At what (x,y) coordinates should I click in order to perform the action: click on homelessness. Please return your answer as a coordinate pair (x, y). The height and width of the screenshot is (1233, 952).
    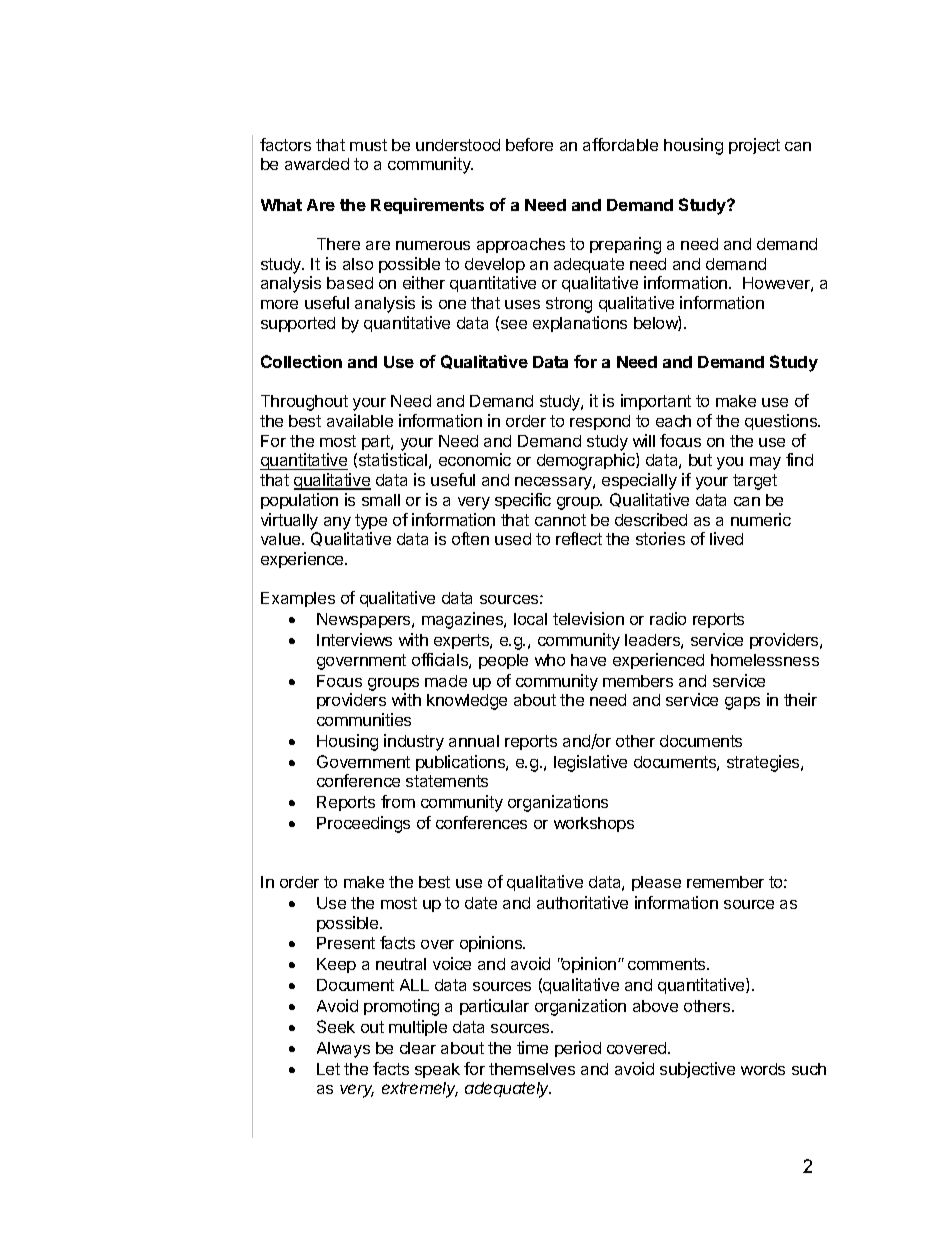
    Looking at the image, I should click on (765, 660).
